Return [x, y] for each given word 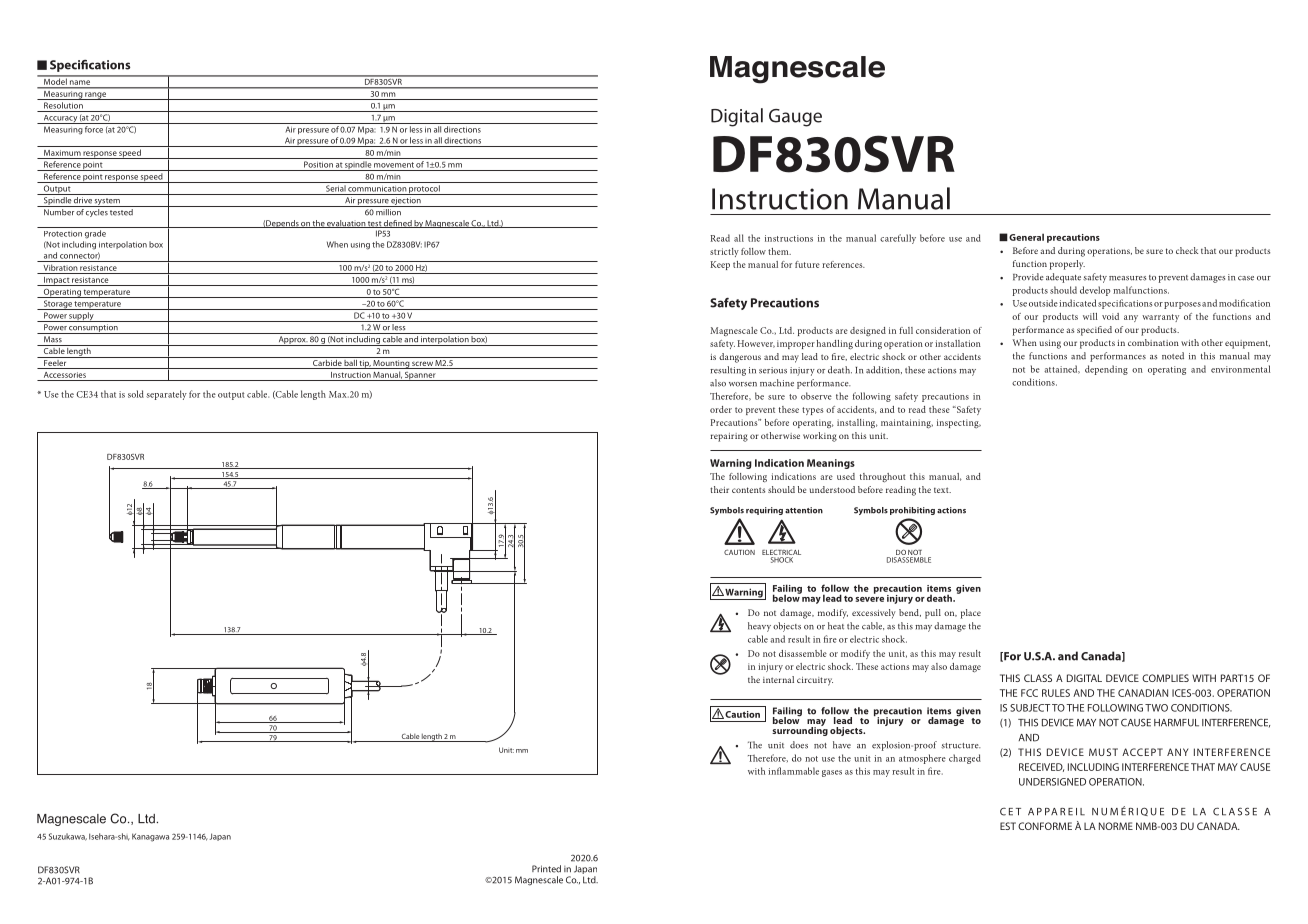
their [719, 489]
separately [166, 395]
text [942, 490]
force [94, 129]
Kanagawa [150, 837]
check [1187, 250]
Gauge [795, 118]
